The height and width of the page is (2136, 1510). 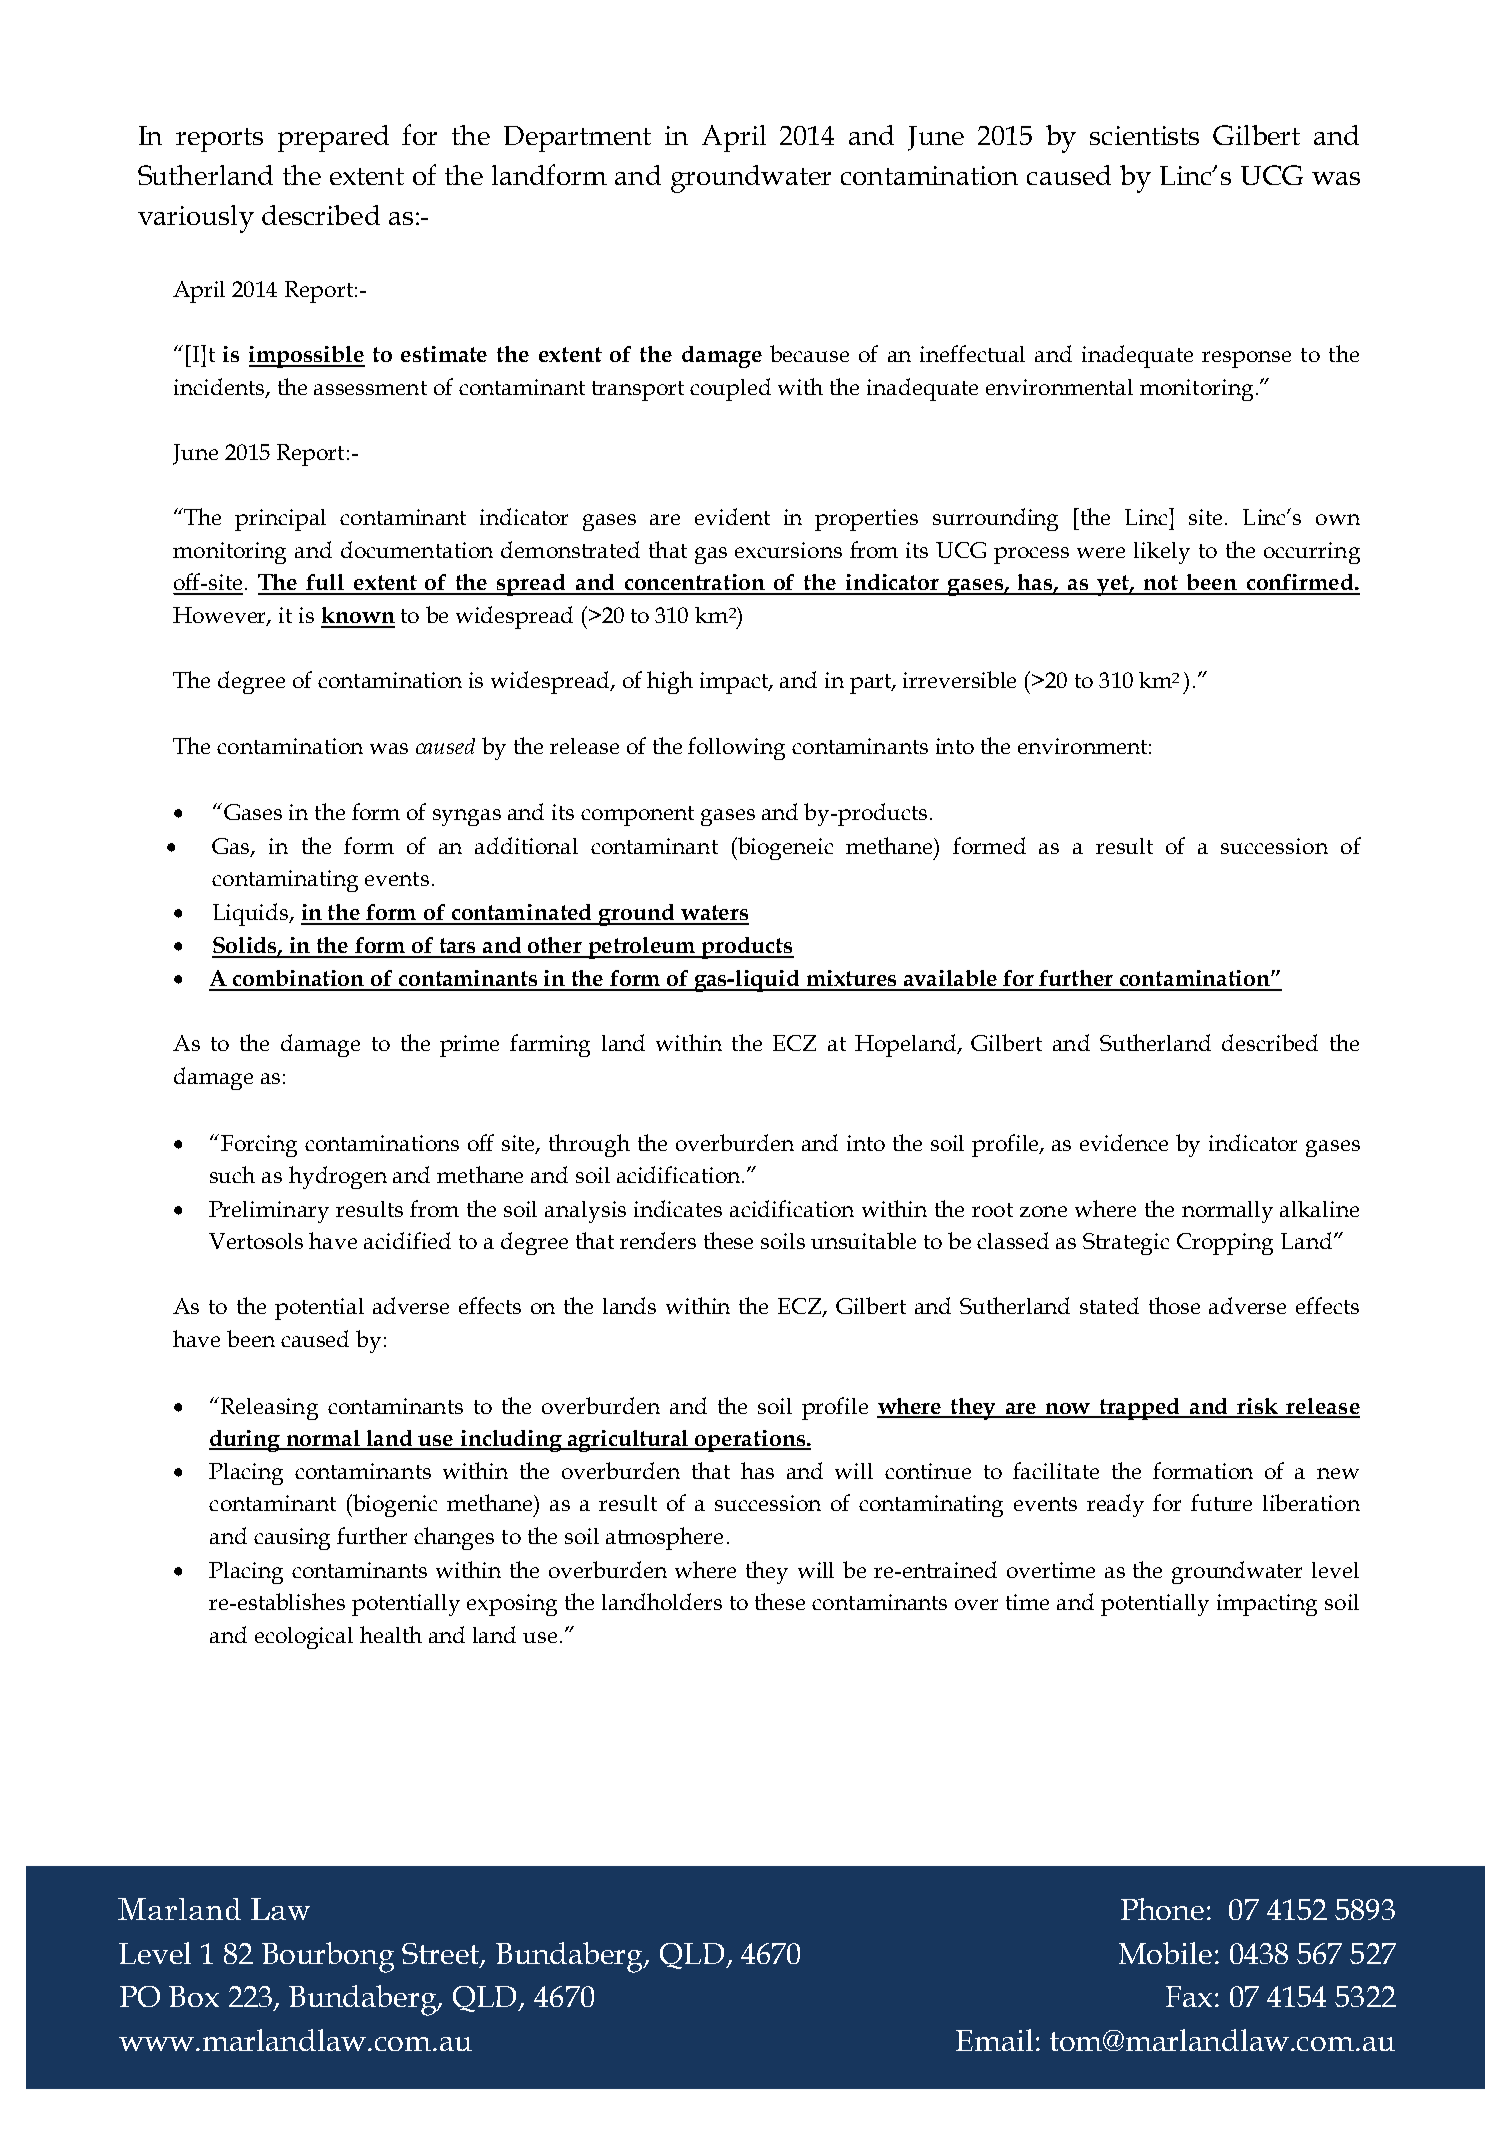 What do you see at coordinates (1225, 1244) in the page?
I see `Cropping` at bounding box center [1225, 1244].
